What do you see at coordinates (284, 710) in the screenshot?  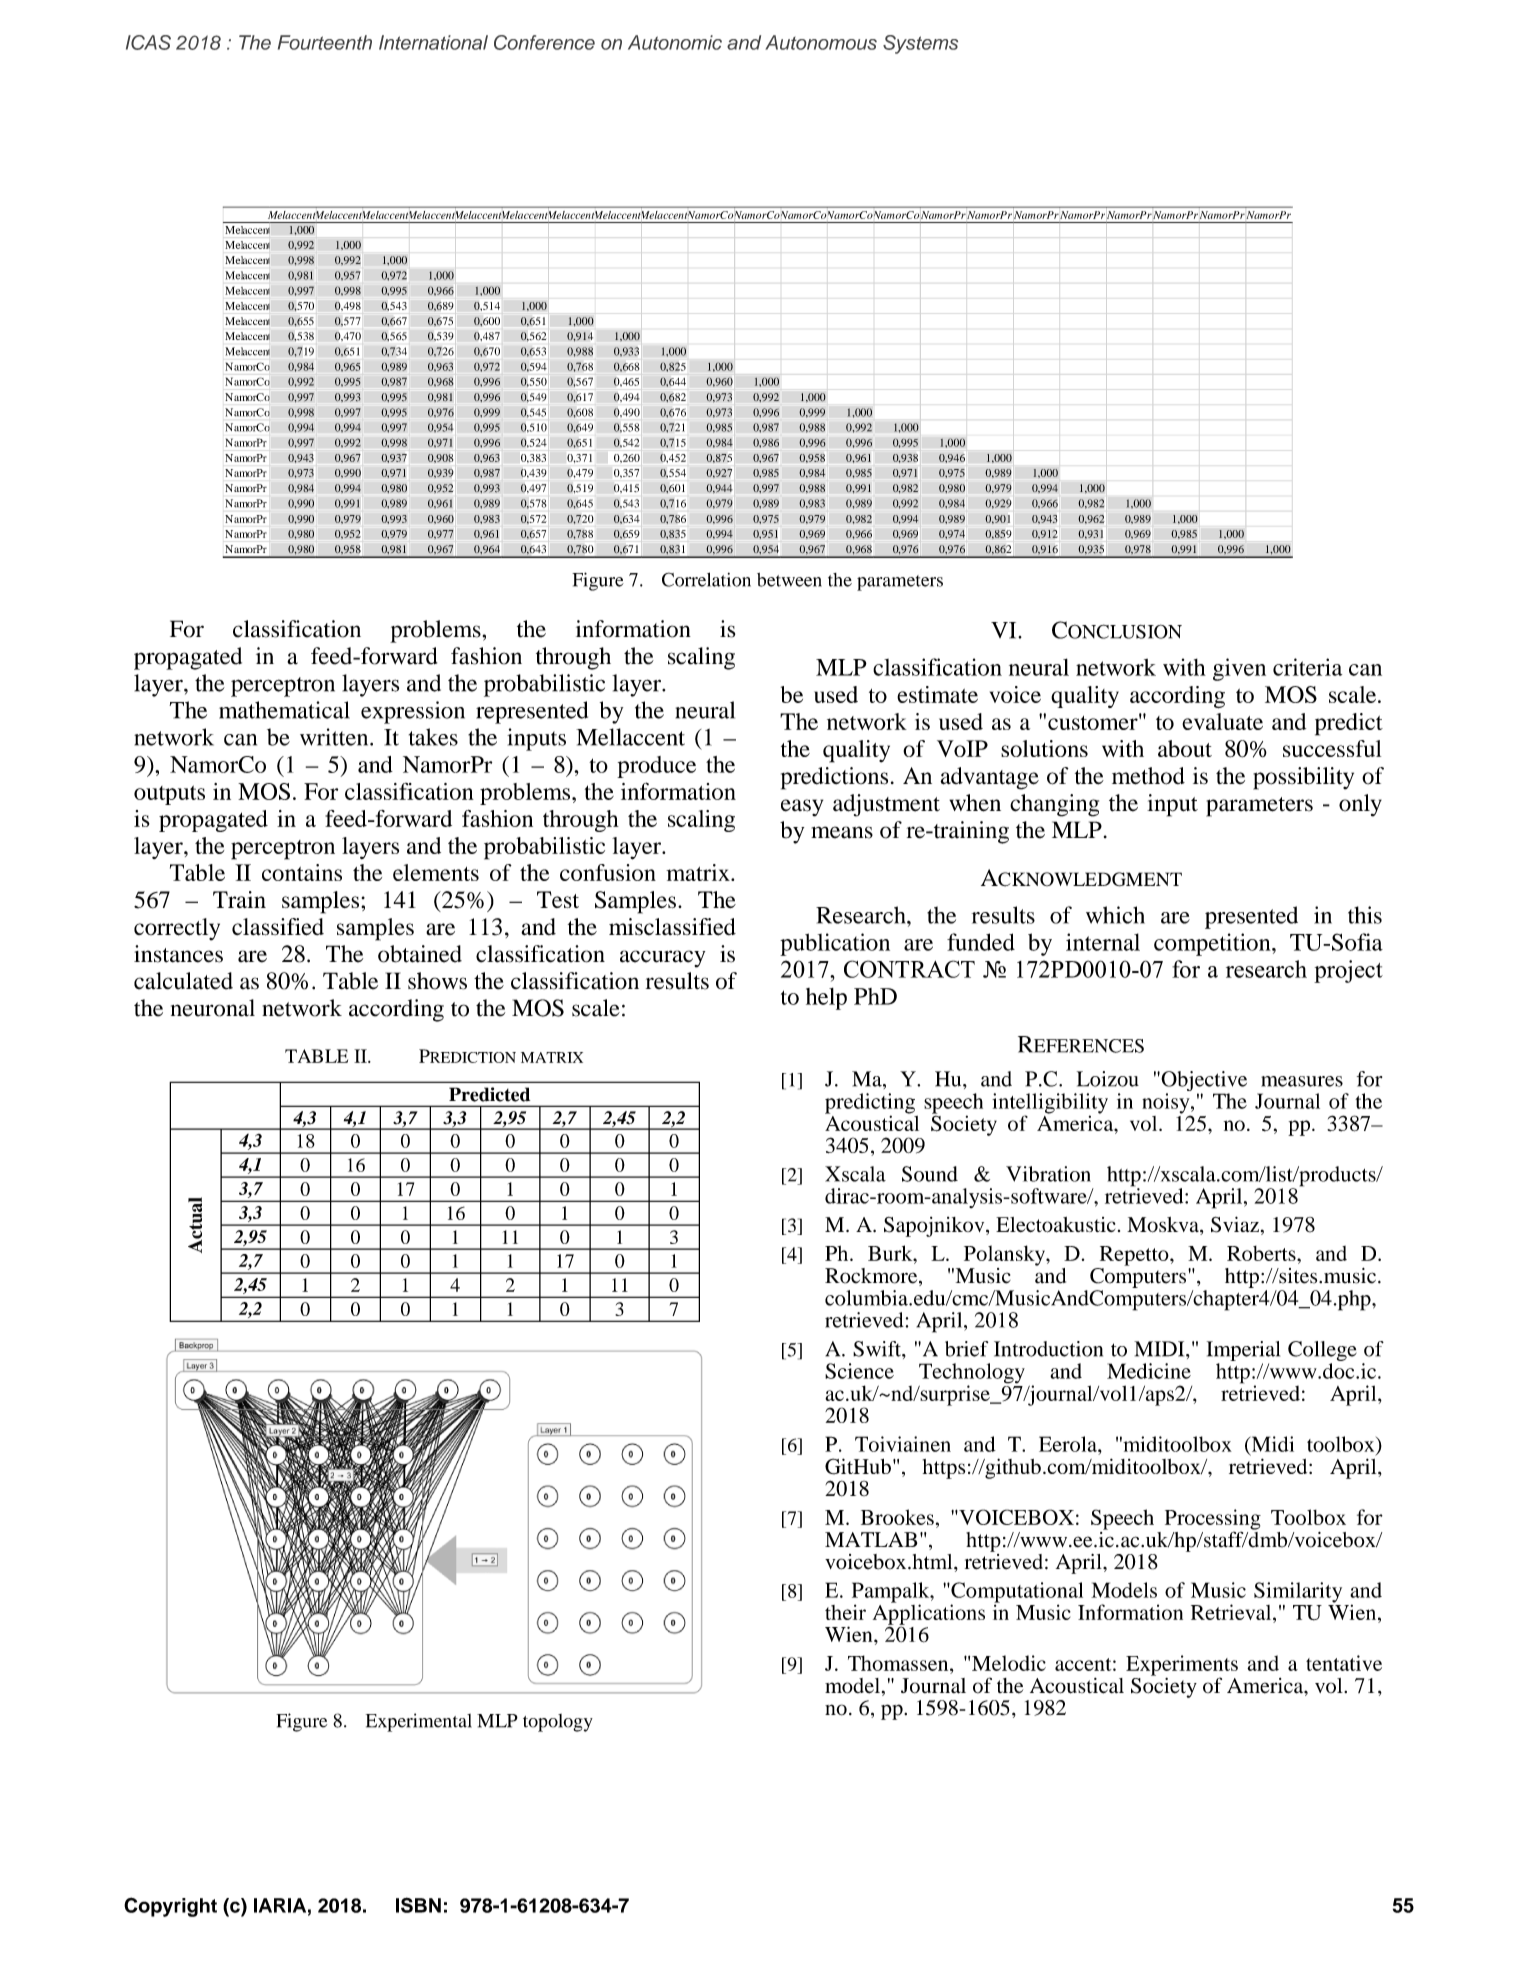 I see `mathematical` at bounding box center [284, 710].
